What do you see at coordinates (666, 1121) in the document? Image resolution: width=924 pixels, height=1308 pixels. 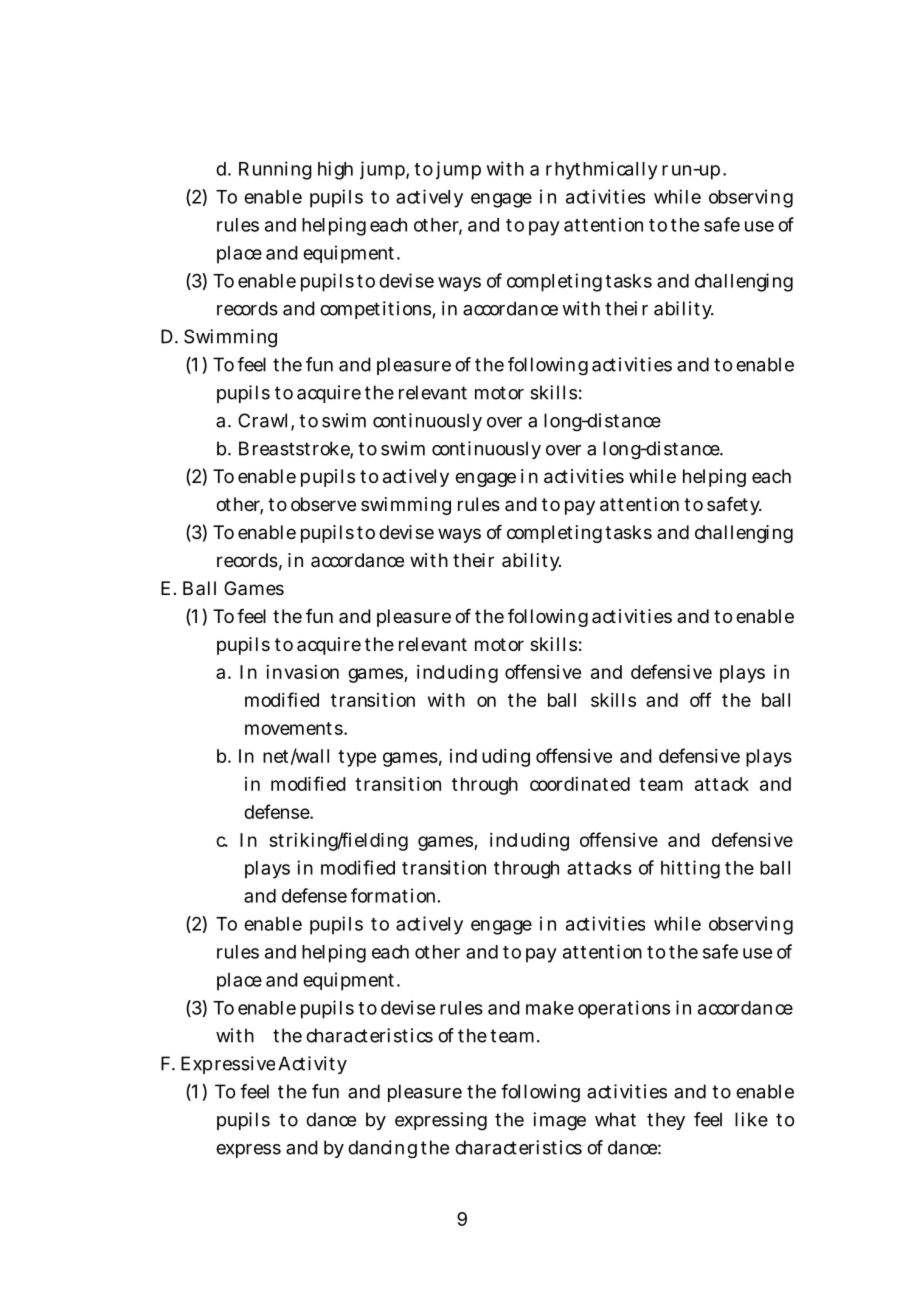 I see `they` at bounding box center [666, 1121].
